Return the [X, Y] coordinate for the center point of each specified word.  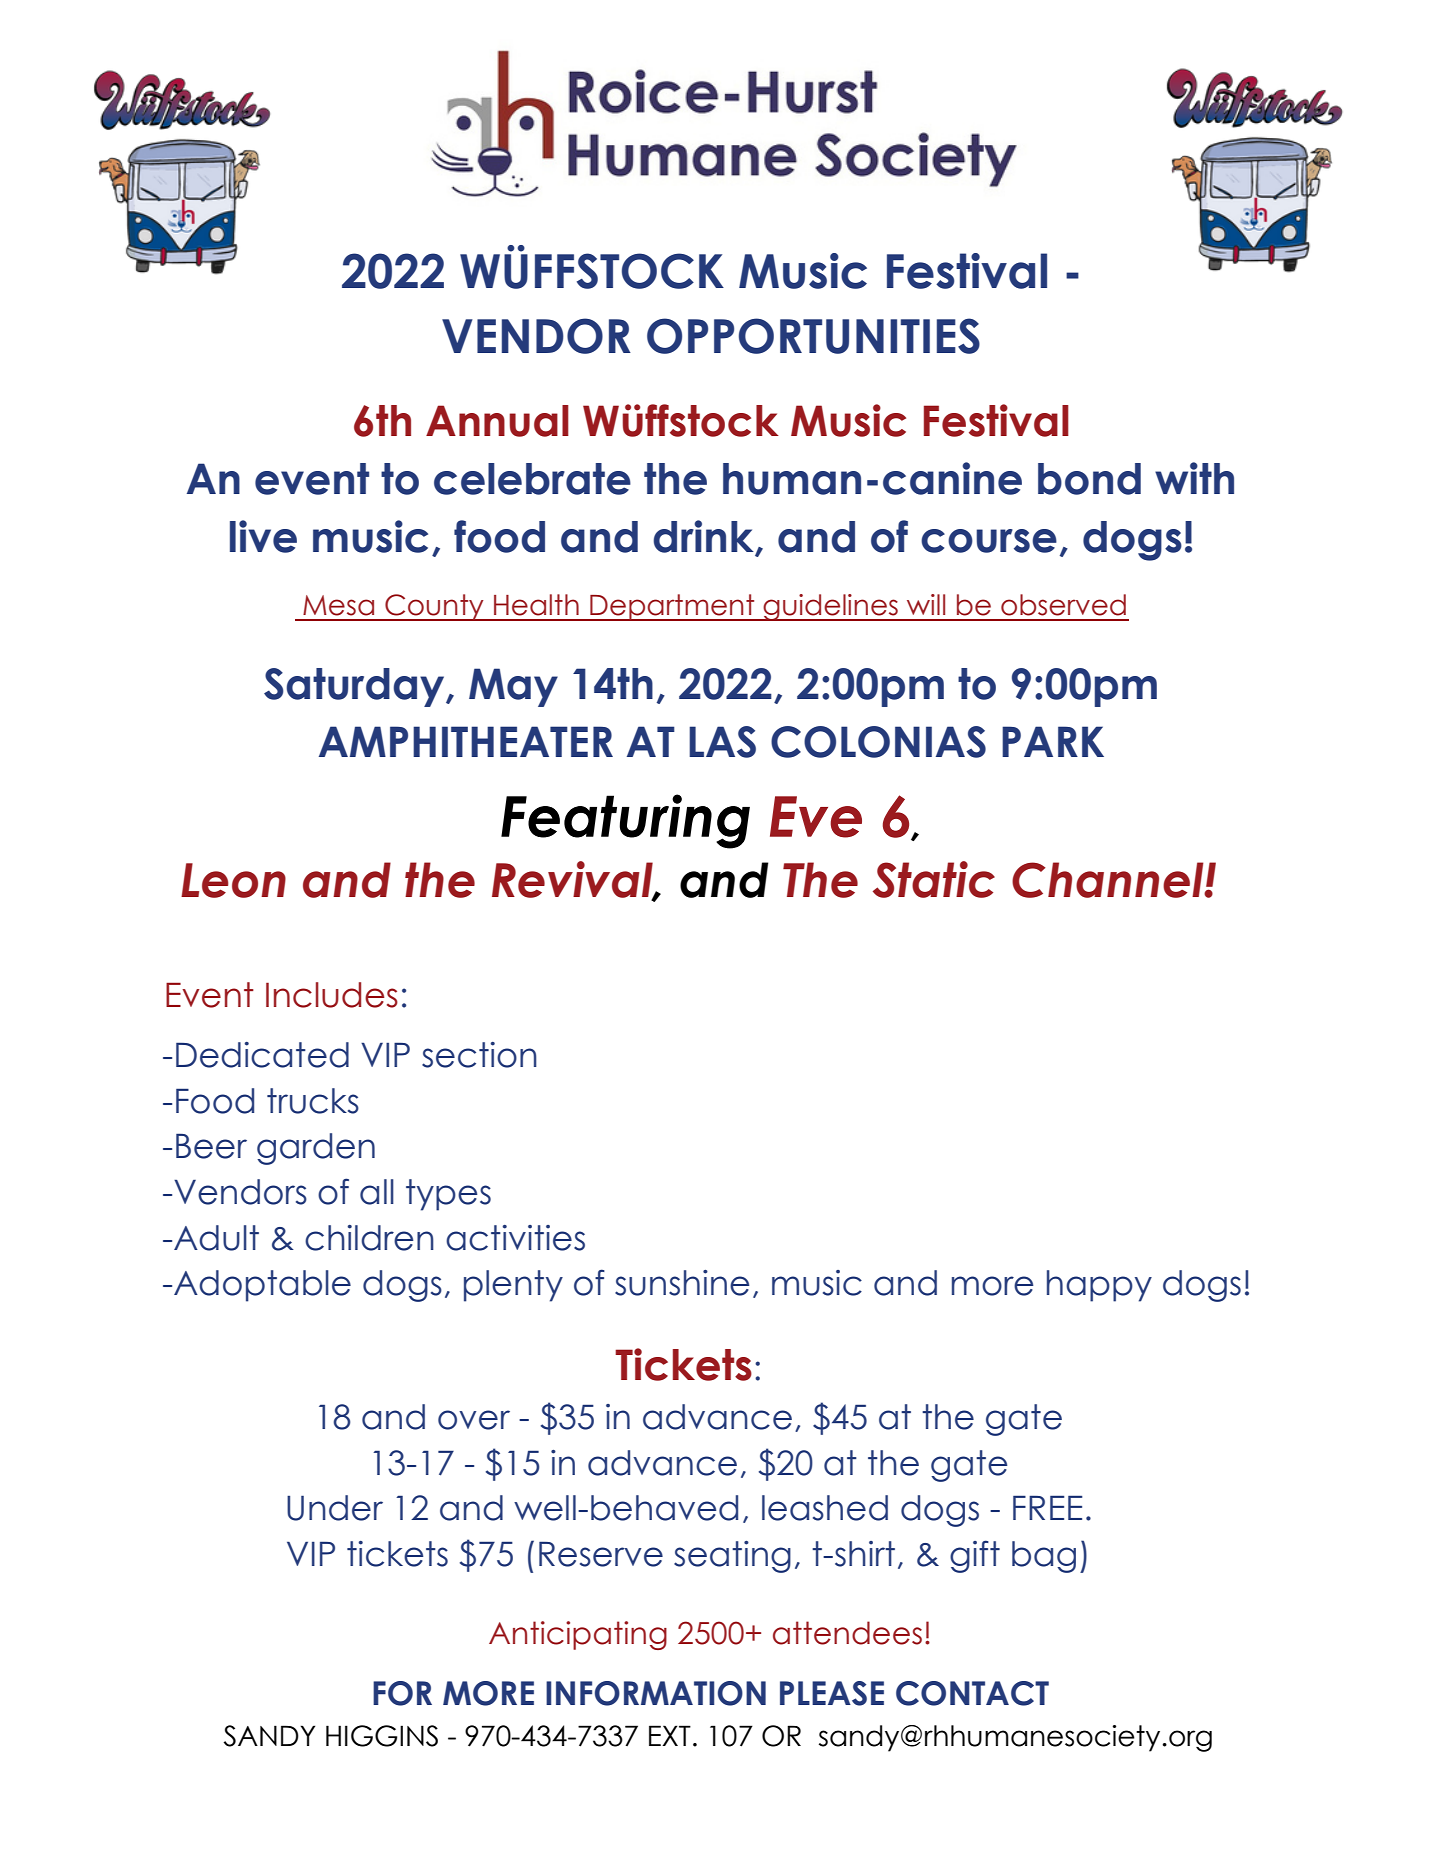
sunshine [682, 1283]
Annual [497, 421]
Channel [1109, 880]
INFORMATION [656, 1693]
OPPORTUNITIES [813, 336]
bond [1089, 479]
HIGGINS [382, 1736]
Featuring [625, 821]
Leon [233, 880]
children [369, 1238]
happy [1099, 1286]
